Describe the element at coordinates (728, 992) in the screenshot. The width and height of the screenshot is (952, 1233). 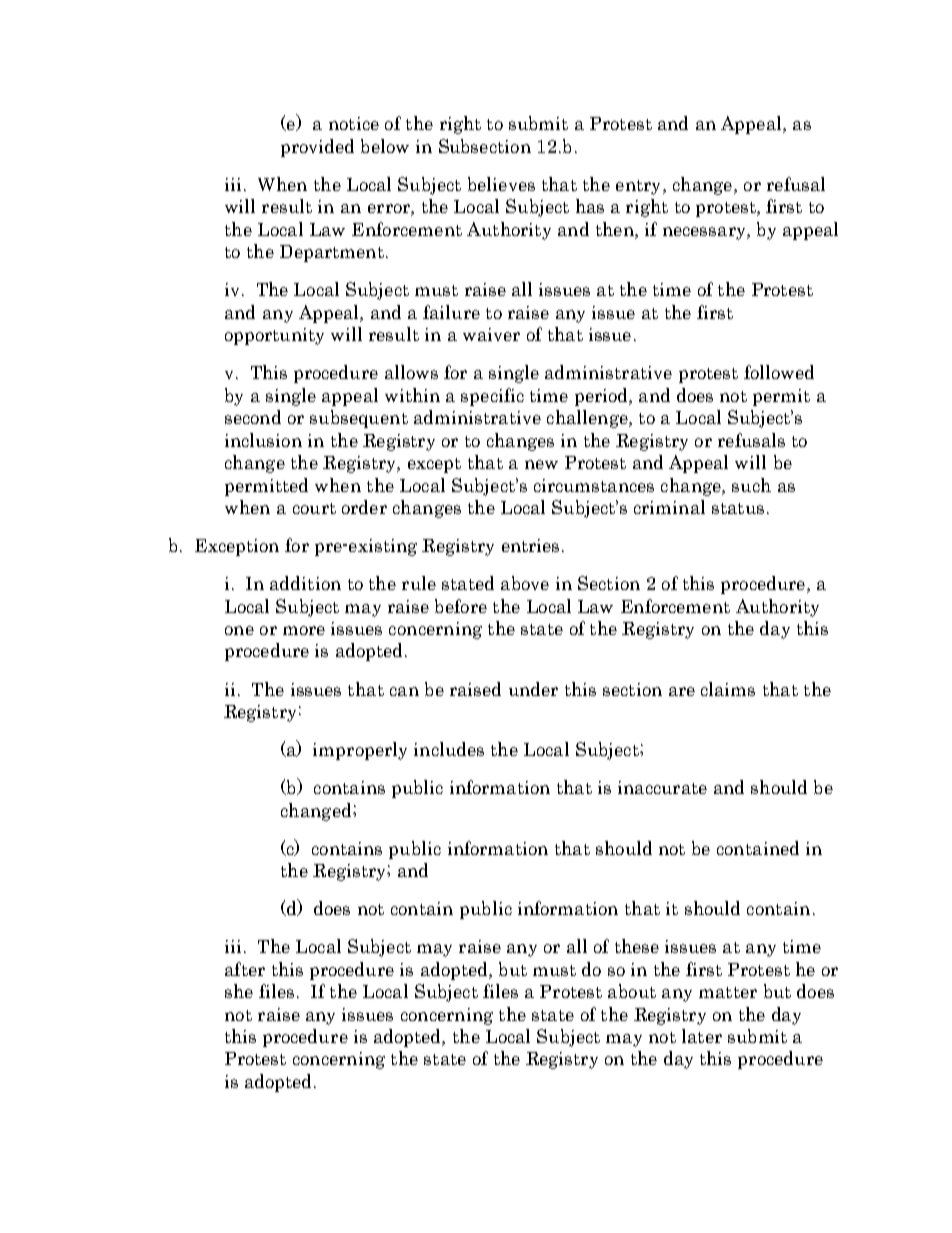
I see `matter` at that location.
